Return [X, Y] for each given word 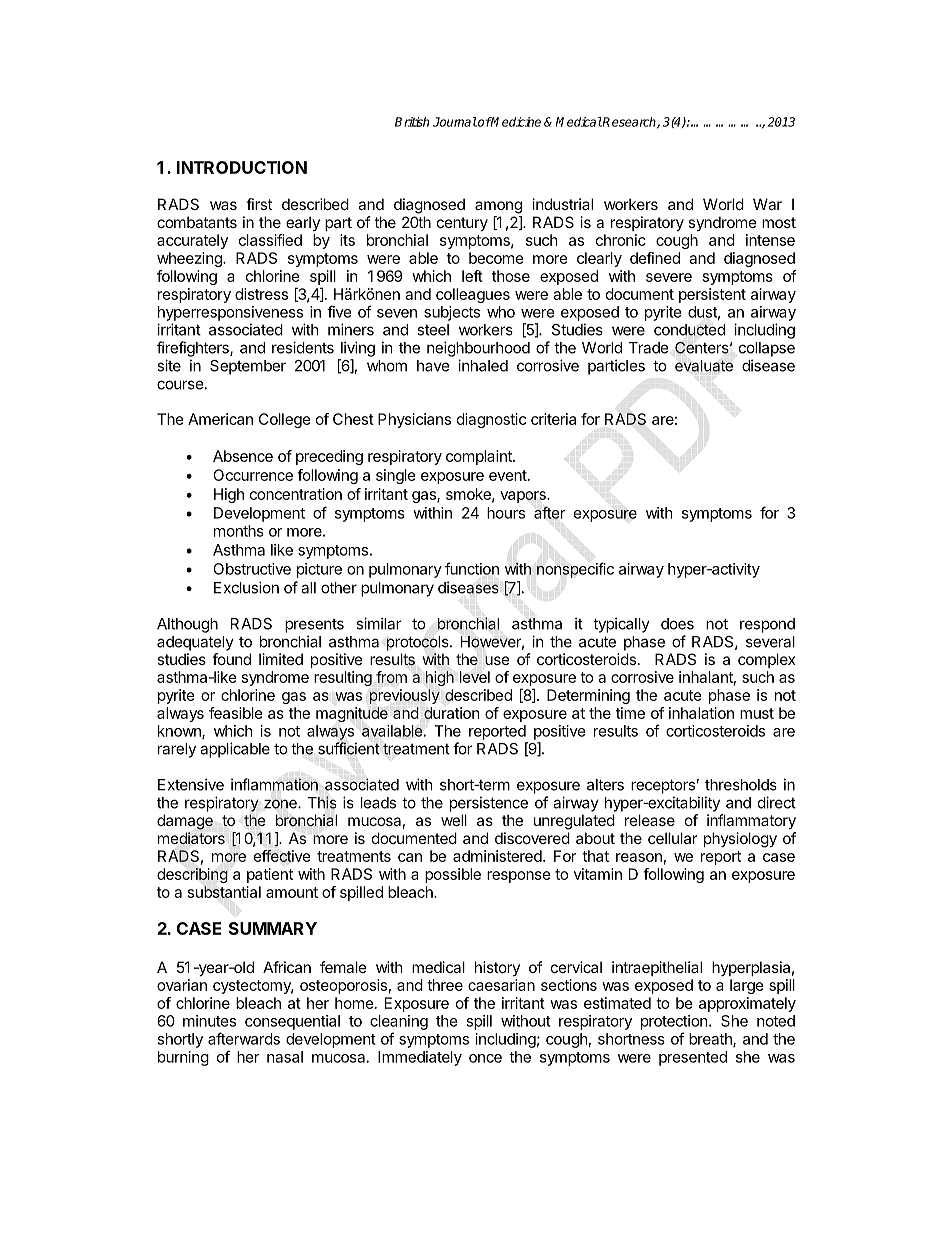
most [779, 222]
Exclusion [246, 587]
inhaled [483, 365]
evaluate [704, 366]
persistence [489, 804]
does [677, 624]
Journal [455, 122]
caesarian [501, 985]
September [248, 367]
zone [281, 804]
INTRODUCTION [242, 167]
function [472, 568]
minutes [209, 1021]
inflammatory [751, 821]
